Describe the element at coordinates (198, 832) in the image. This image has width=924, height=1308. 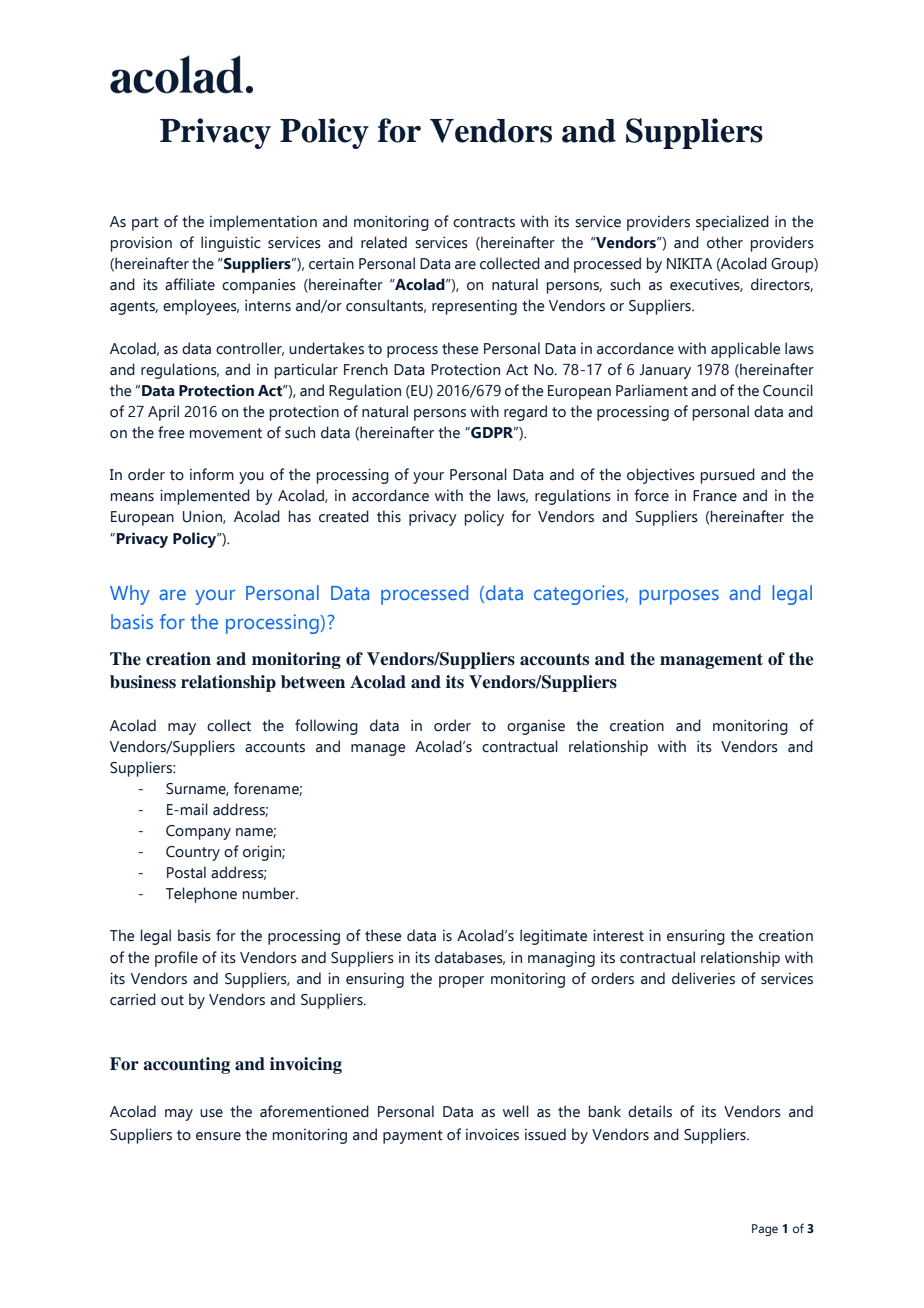
I see `Company` at that location.
